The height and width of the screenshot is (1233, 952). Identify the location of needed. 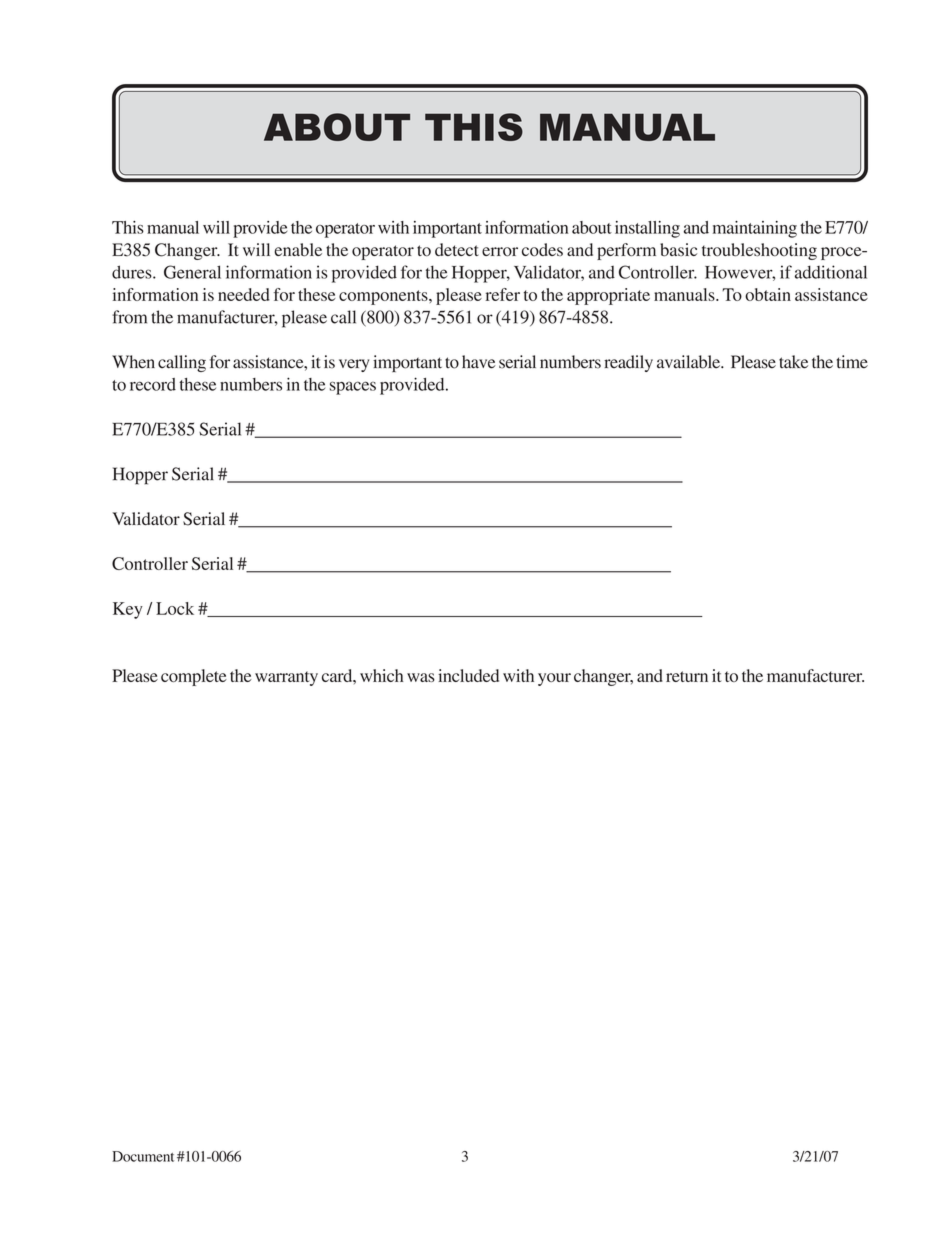
(244, 294).
